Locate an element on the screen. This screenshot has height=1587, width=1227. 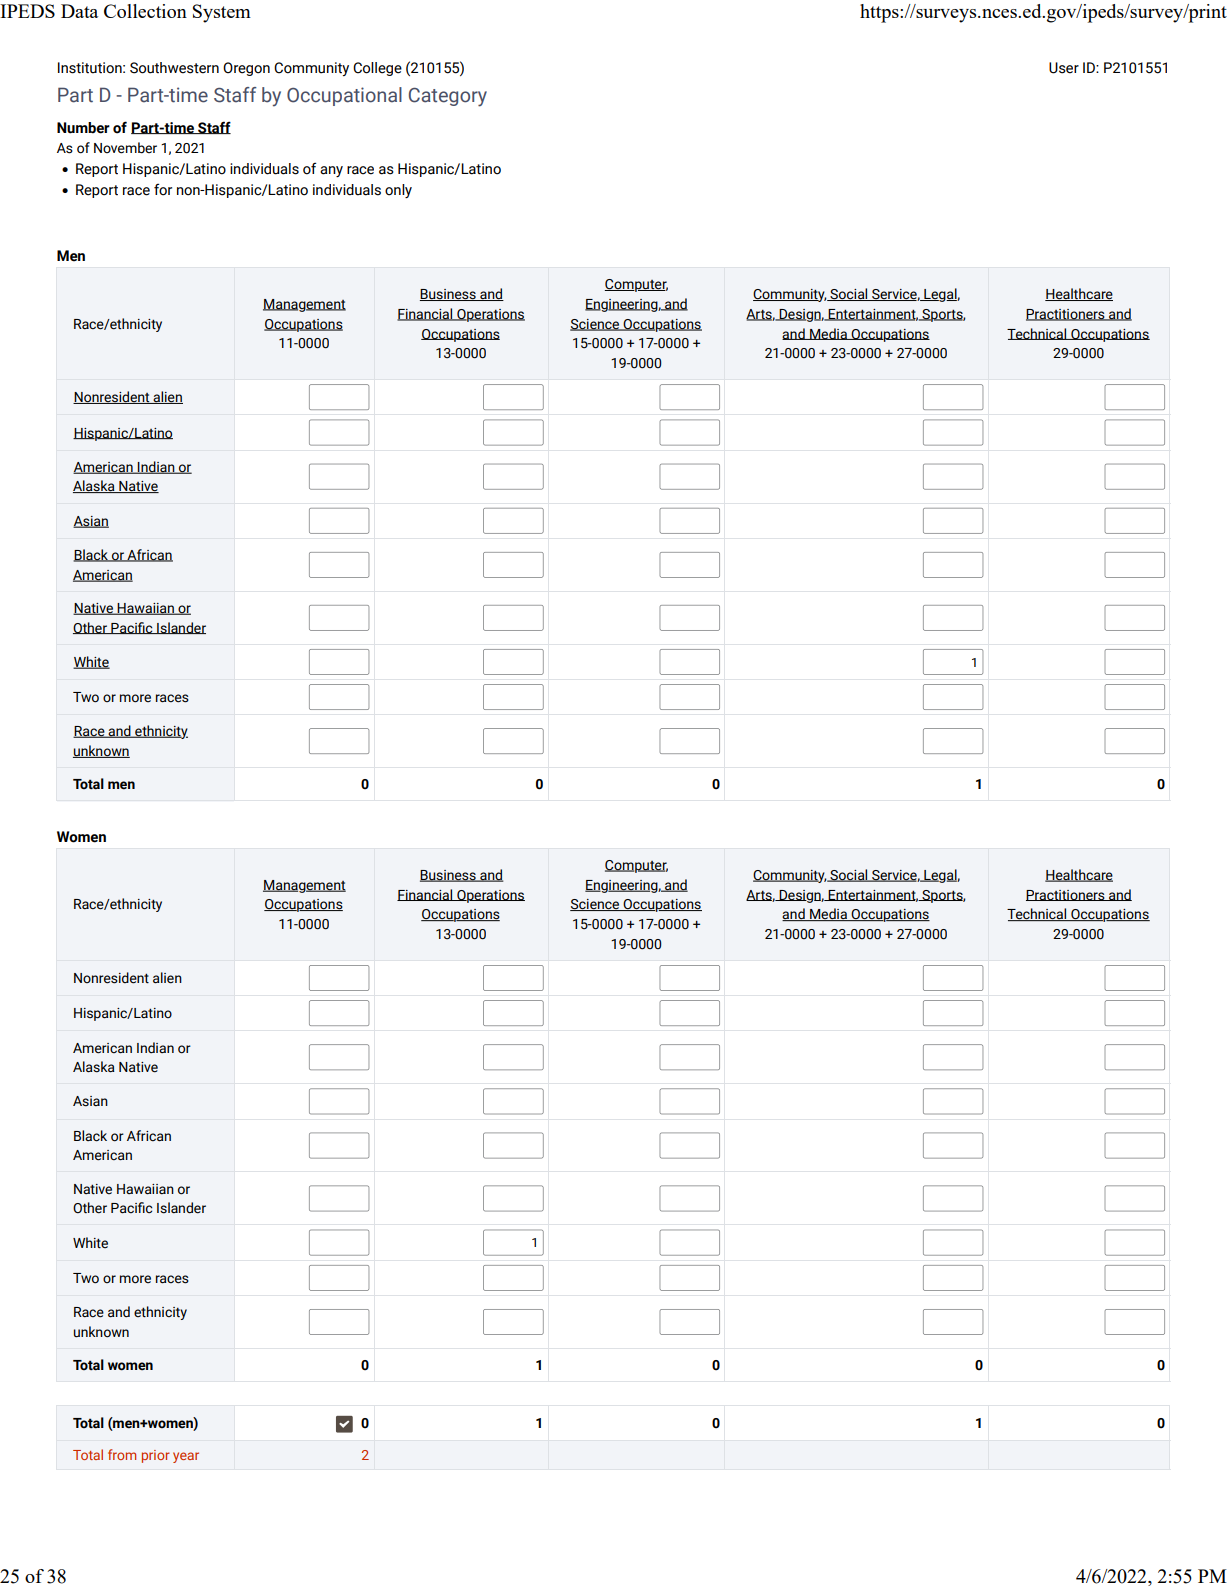
November is located at coordinates (125, 148).
